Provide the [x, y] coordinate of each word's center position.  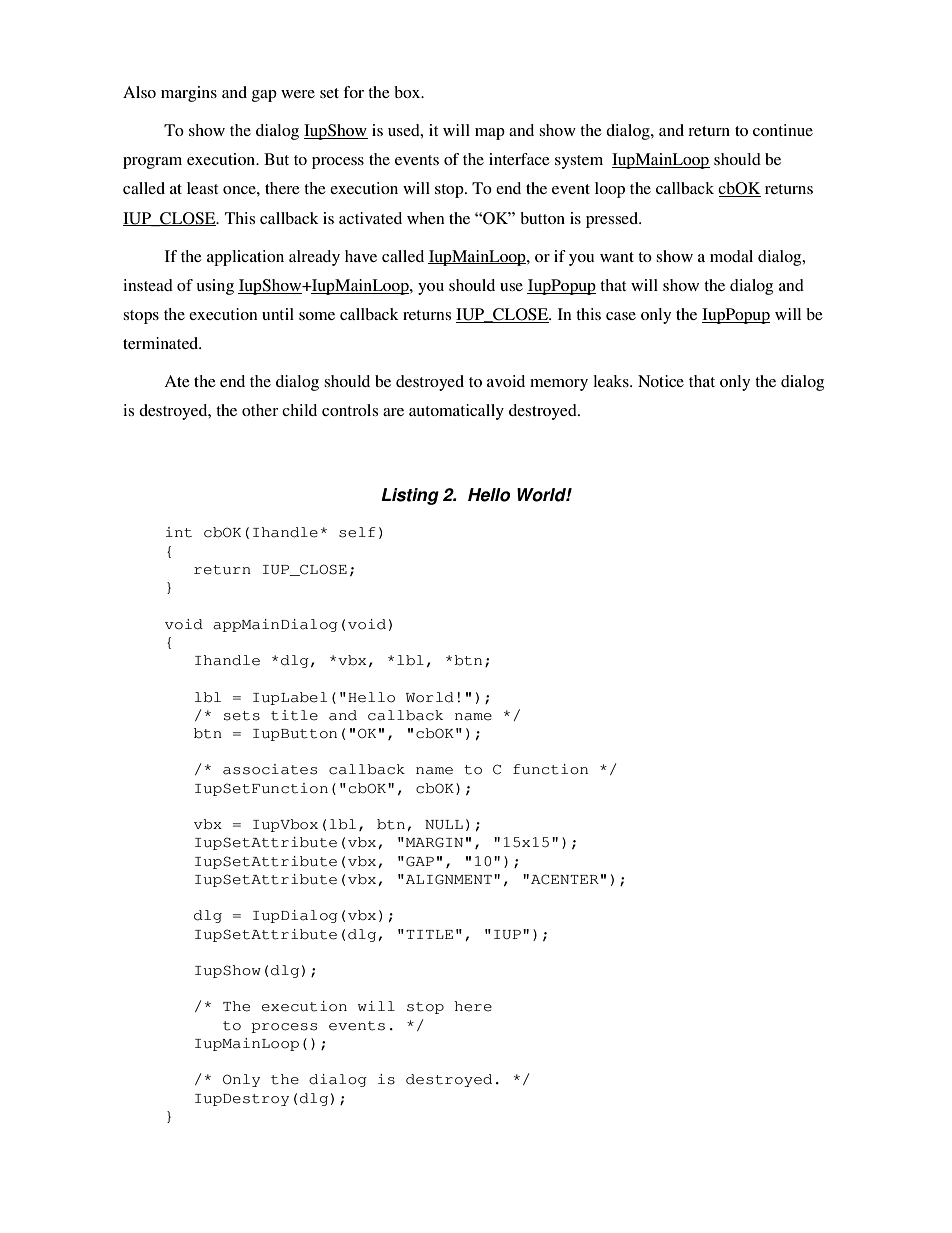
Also [139, 92]
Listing [410, 496]
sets [242, 716]
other [260, 410]
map [490, 134]
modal [731, 256]
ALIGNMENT [447, 879]
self [357, 532]
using [215, 287]
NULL [444, 825]
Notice [661, 381]
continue [783, 130]
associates [270, 769]
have [361, 256]
